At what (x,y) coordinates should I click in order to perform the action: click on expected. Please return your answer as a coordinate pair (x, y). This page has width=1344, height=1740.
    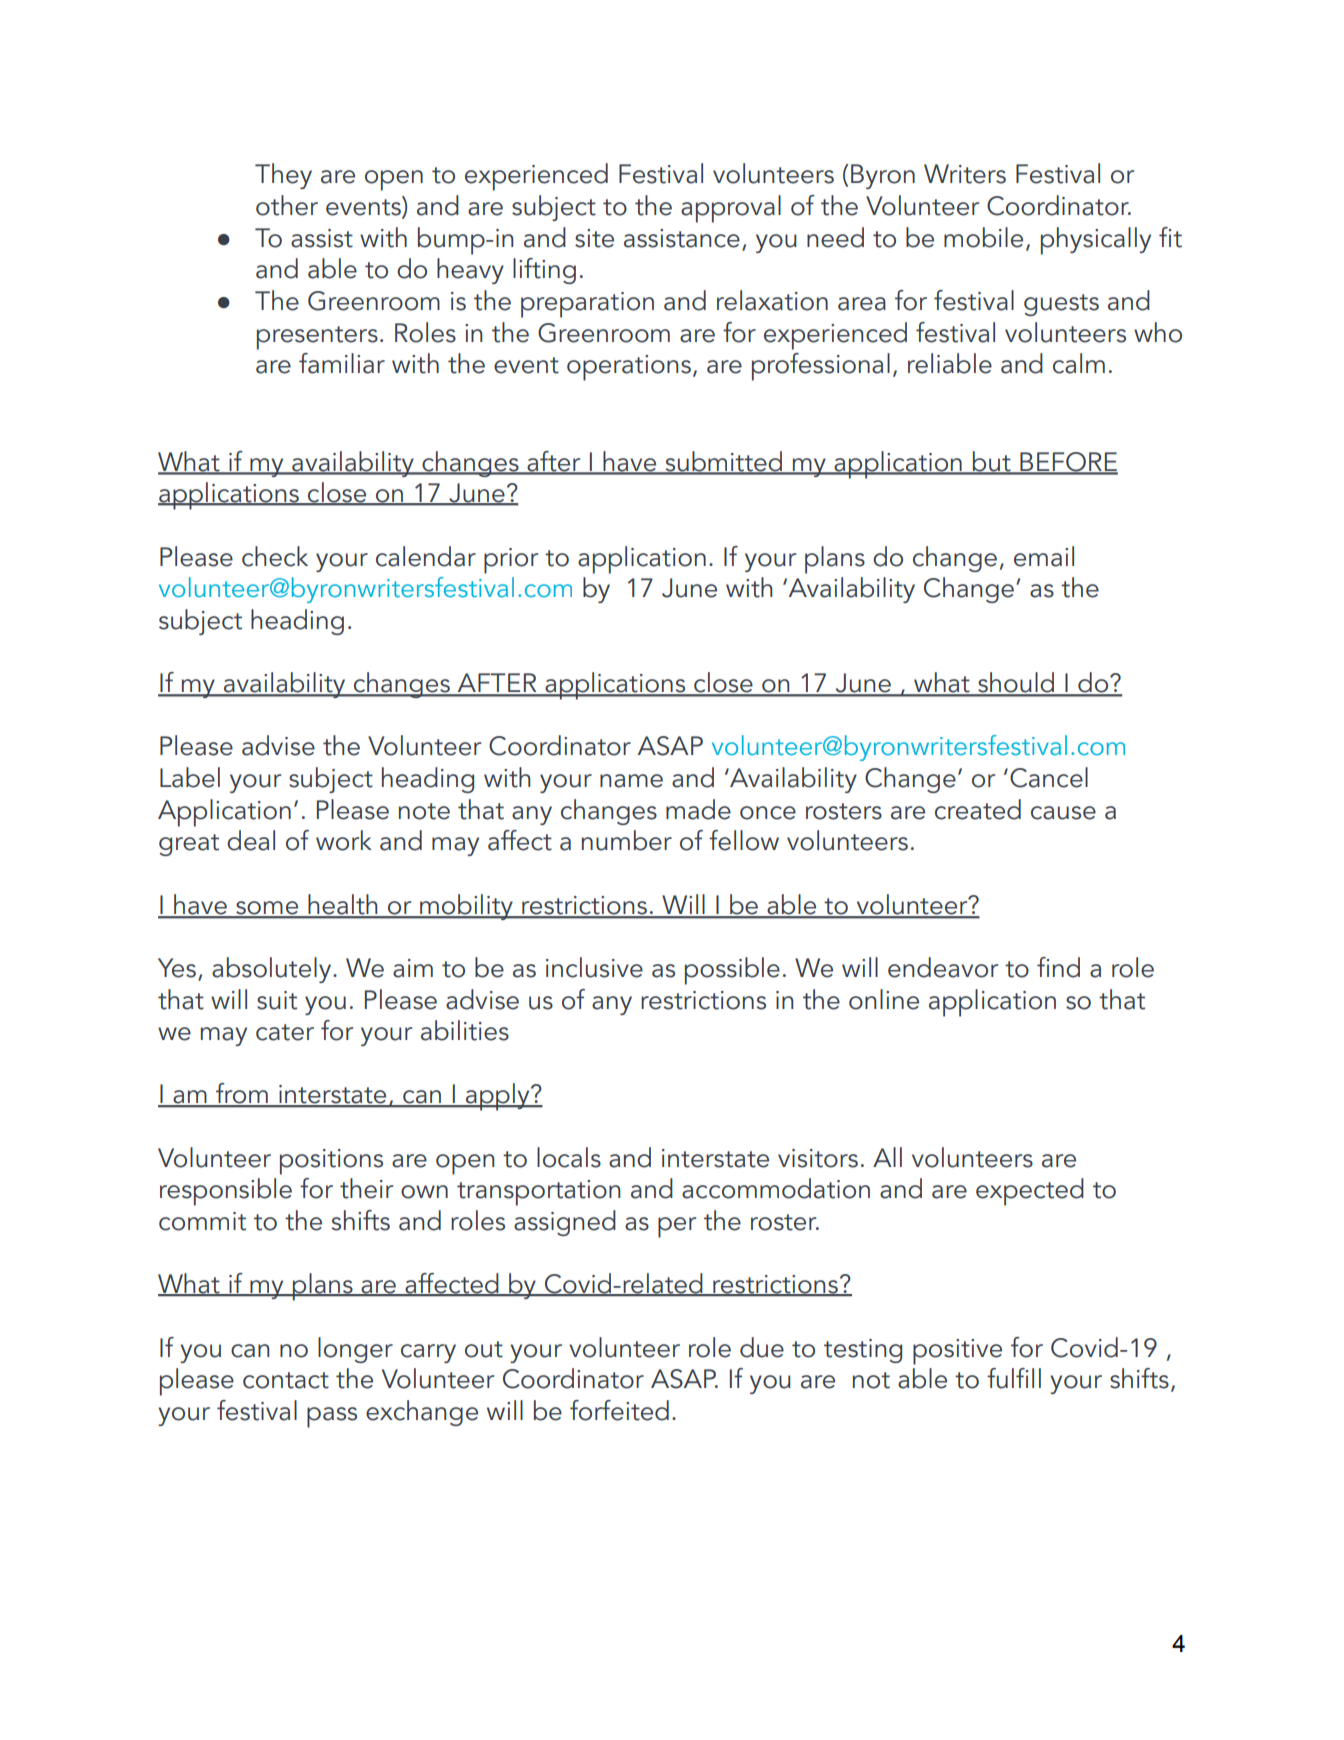
    Looking at the image, I should click on (1030, 1192).
